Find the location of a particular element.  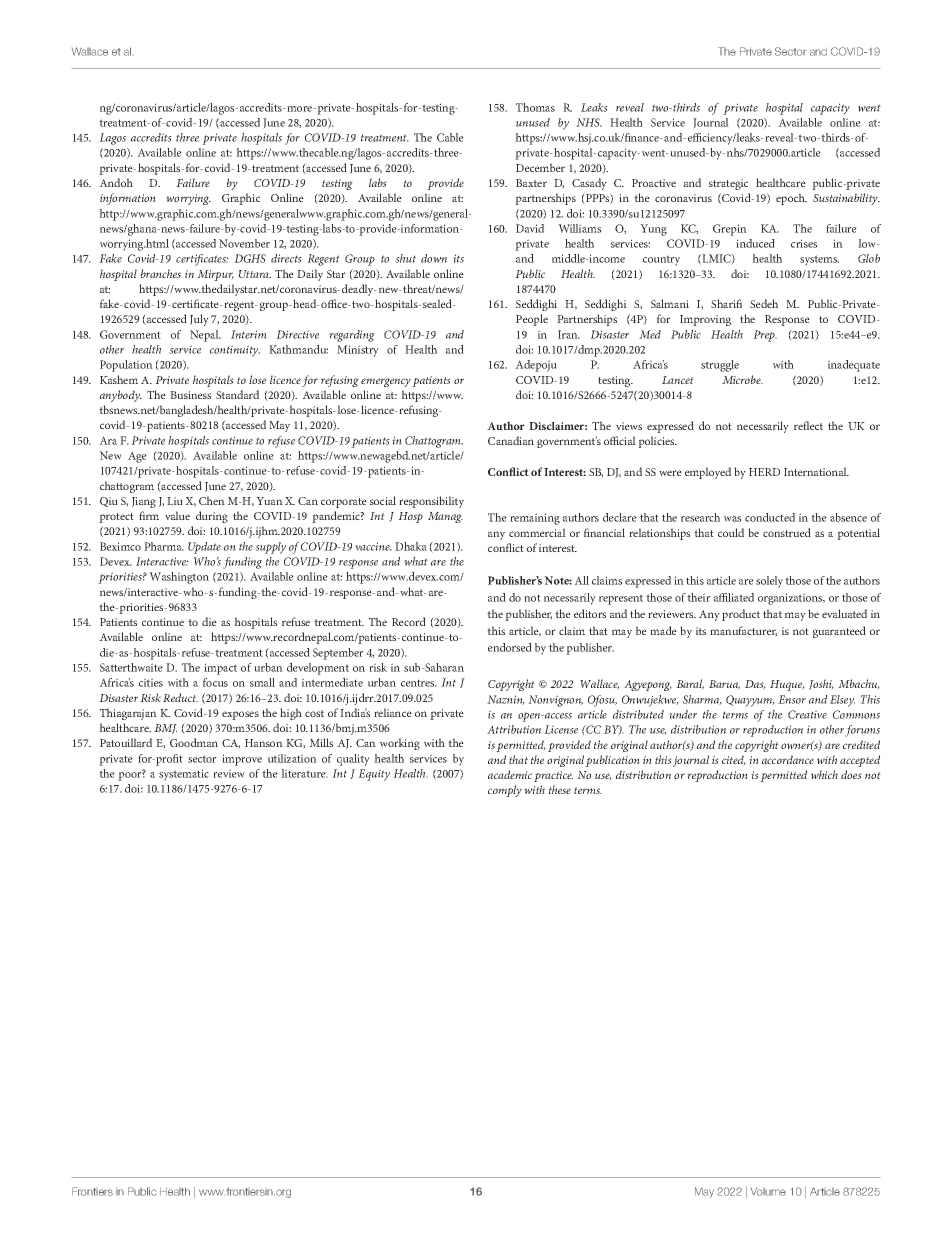

manufacturer is located at coordinates (743, 631).
